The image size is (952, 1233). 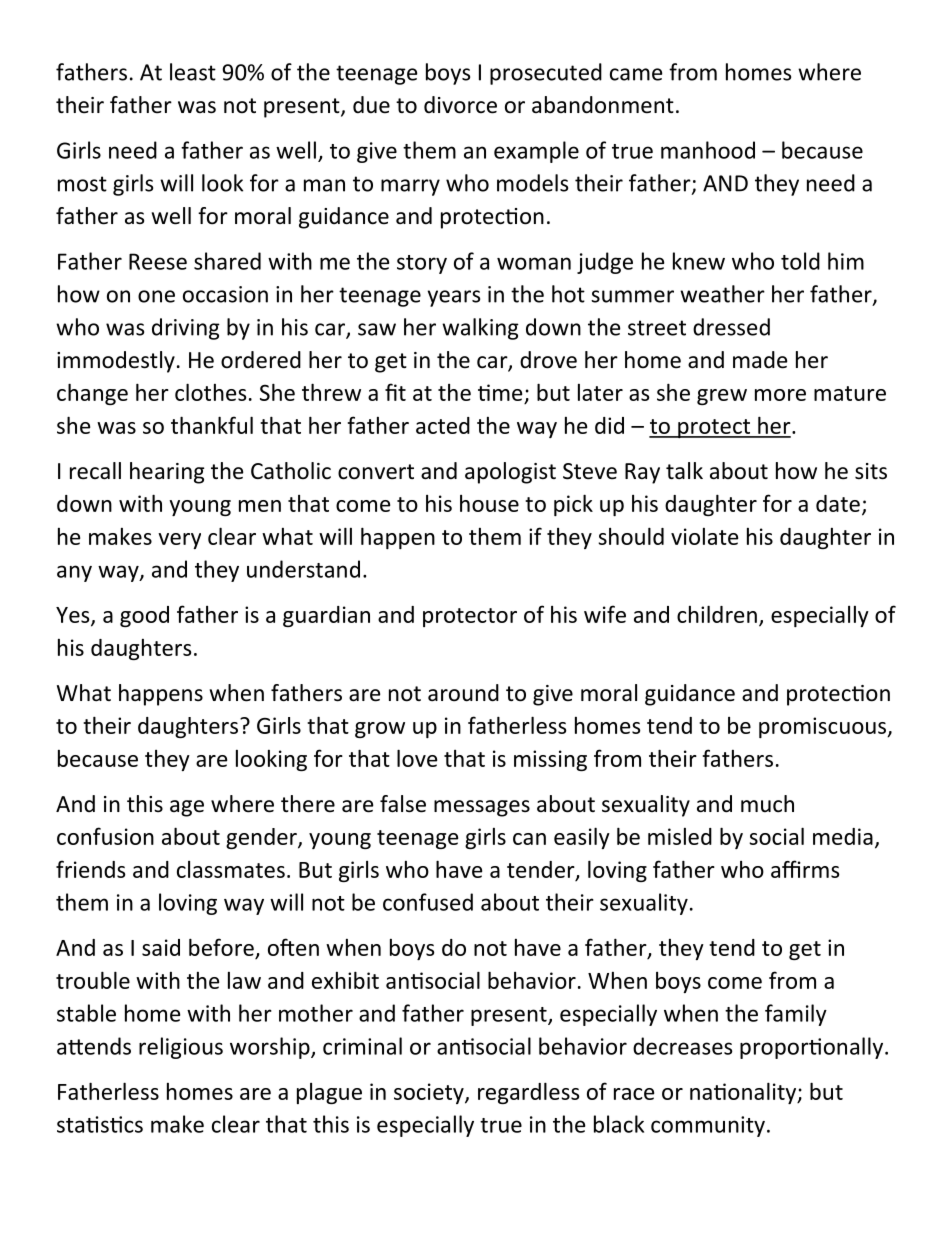 What do you see at coordinates (167, 473) in the screenshot?
I see `hearing` at bounding box center [167, 473].
